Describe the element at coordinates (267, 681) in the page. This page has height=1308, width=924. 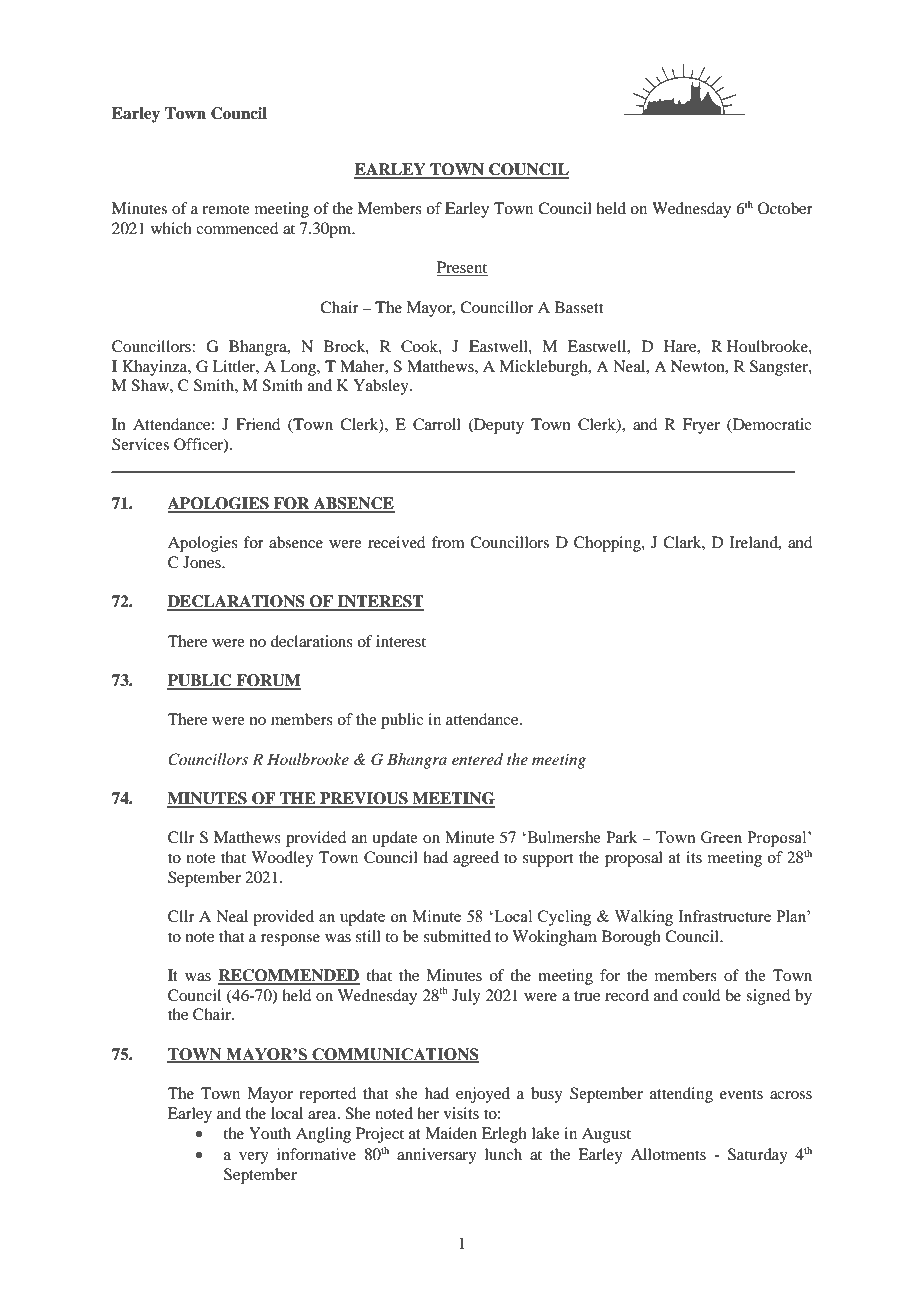
I see `FORUM` at that location.
